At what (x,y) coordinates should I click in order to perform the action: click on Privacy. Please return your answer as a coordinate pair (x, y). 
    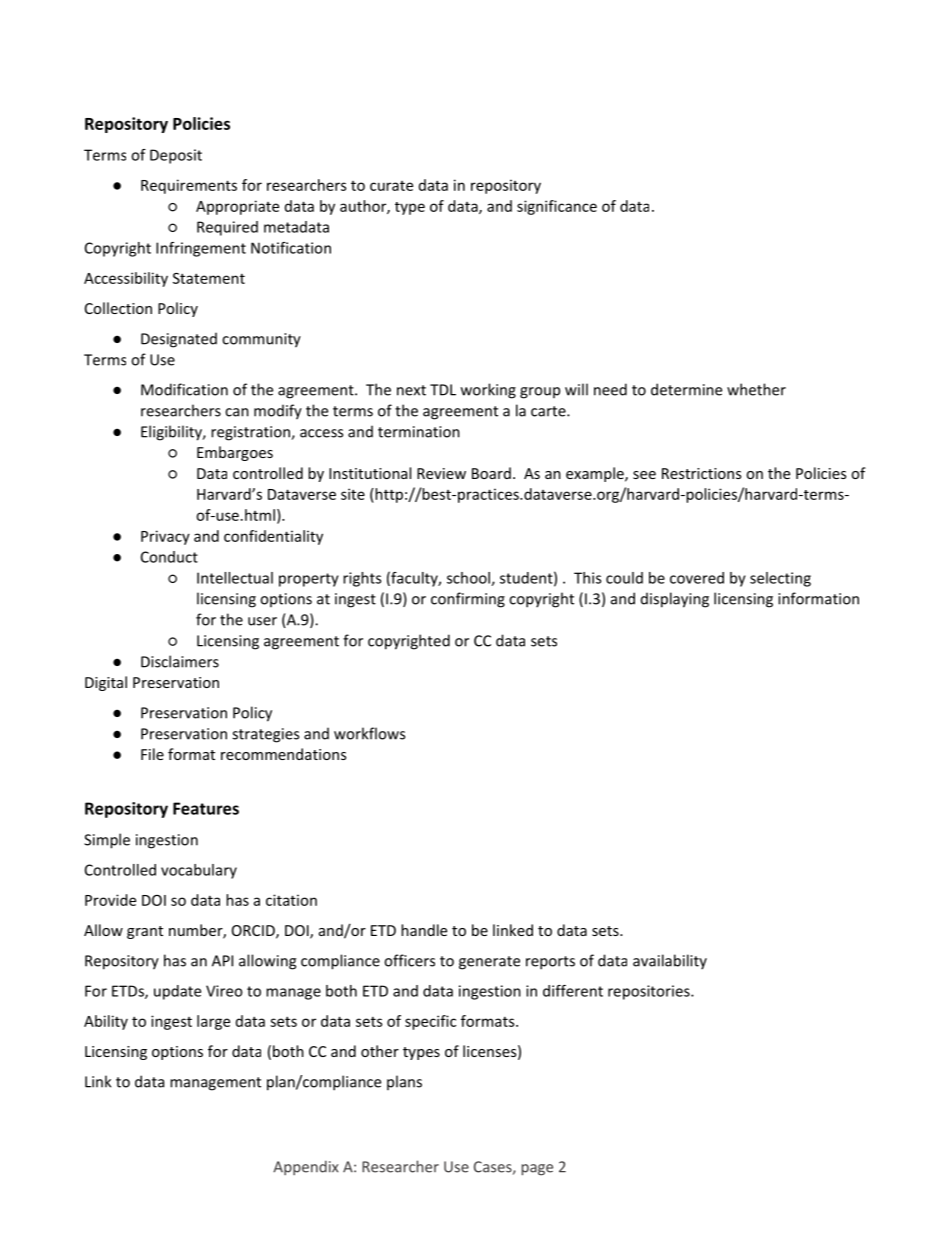
    Looking at the image, I should click on (165, 537).
